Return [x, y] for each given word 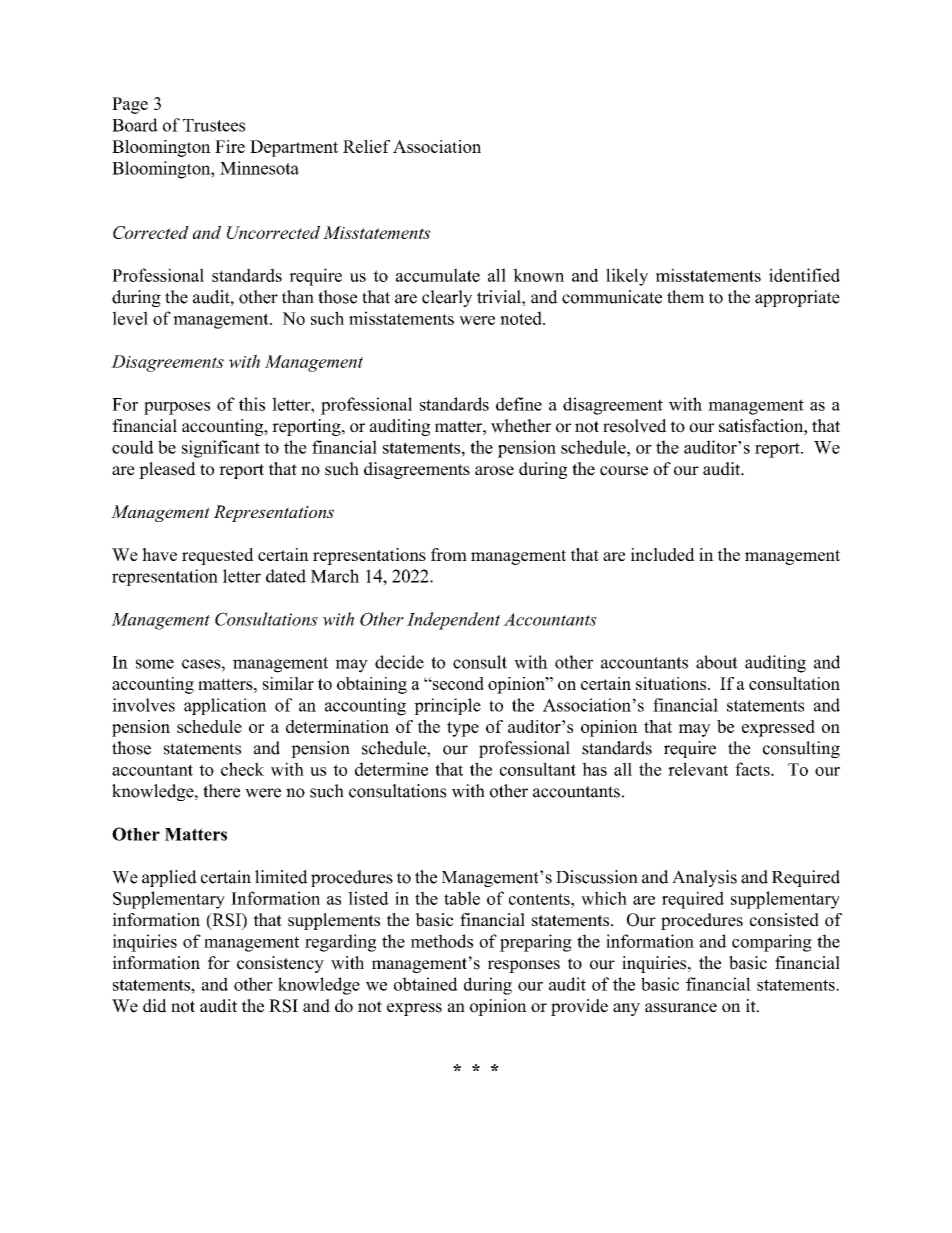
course [624, 471]
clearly [447, 298]
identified [804, 275]
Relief [366, 146]
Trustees [214, 125]
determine [391, 769]
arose [494, 471]
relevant [698, 769]
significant [221, 449]
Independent [453, 621]
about [717, 662]
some [155, 664]
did [155, 1006]
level [130, 318]
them [685, 297]
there [221, 791]
